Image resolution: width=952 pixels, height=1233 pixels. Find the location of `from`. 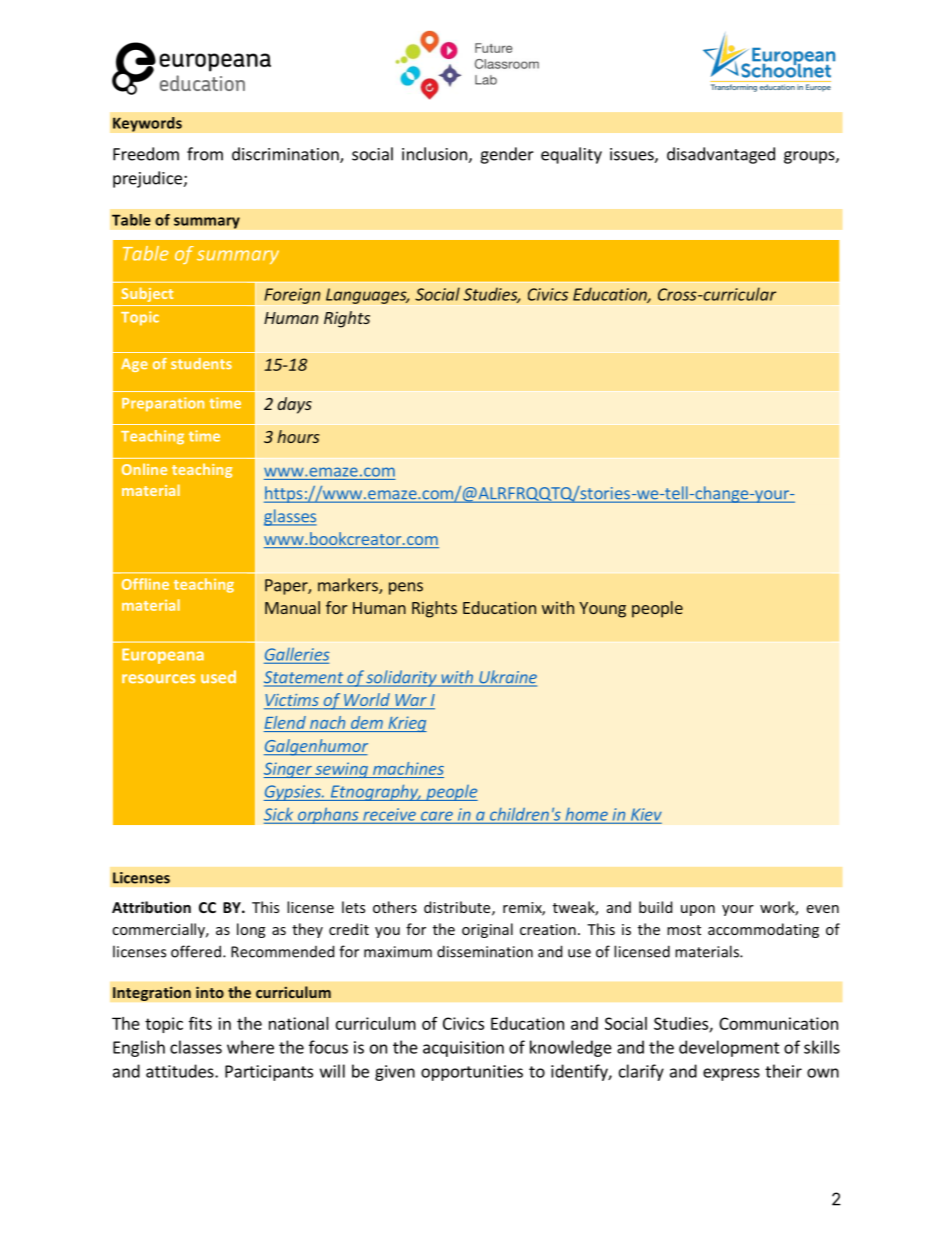

from is located at coordinates (205, 154).
